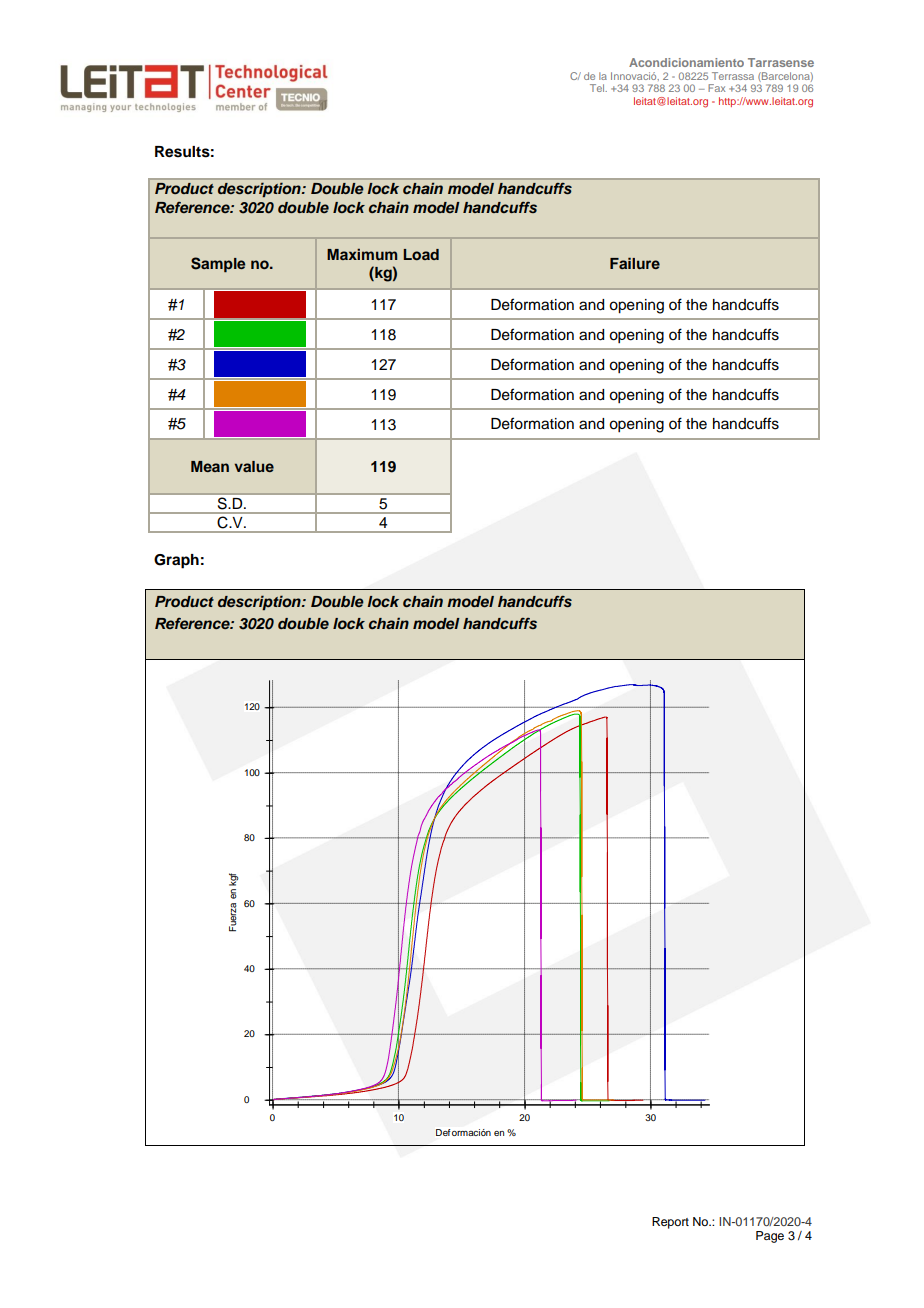  Describe the element at coordinates (176, 561) in the document. I see `Graph` at that location.
